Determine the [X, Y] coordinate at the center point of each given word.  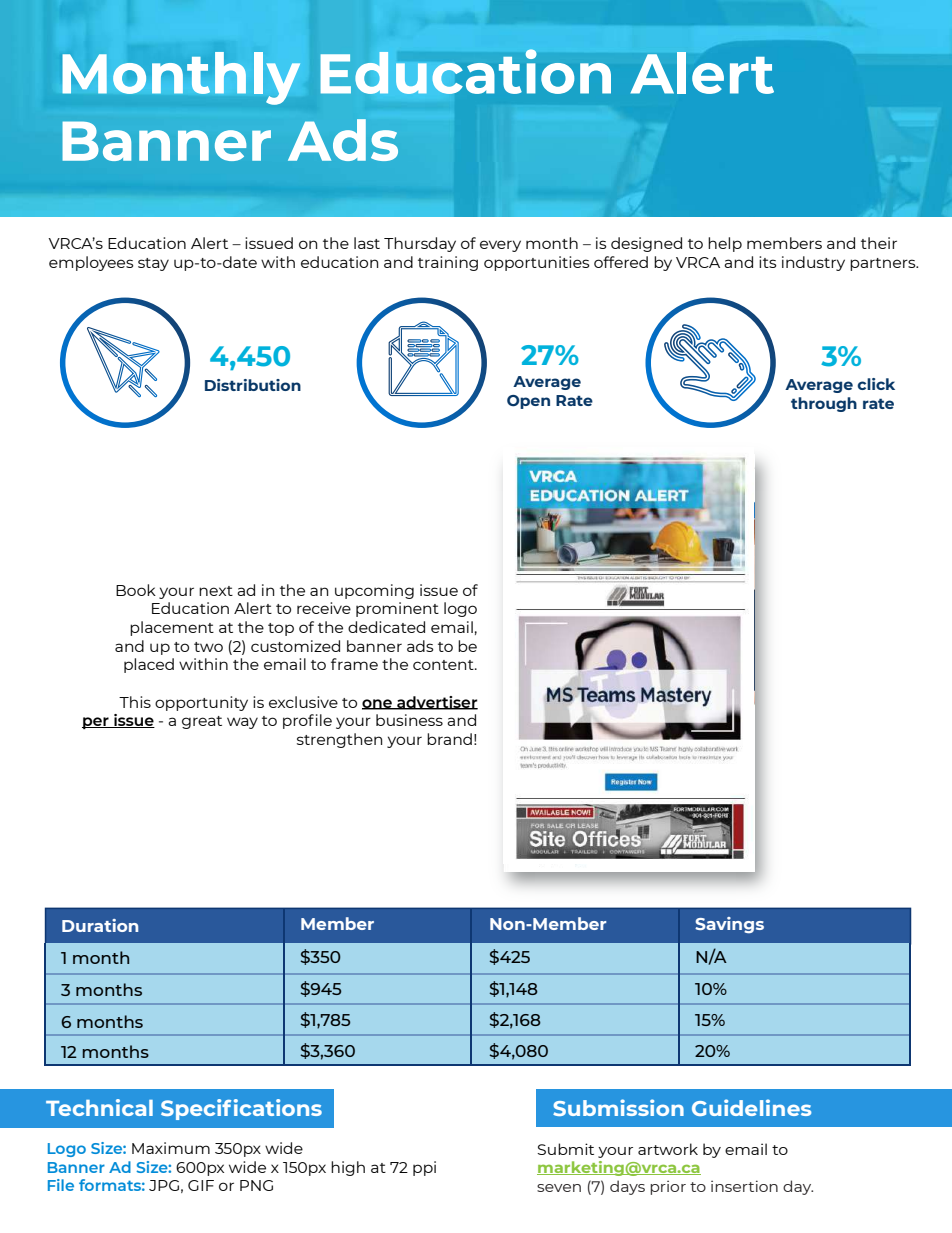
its [768, 262]
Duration [100, 925]
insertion [744, 1186]
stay [153, 264]
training [448, 263]
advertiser [436, 703]
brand [449, 739]
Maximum [171, 1148]
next [216, 591]
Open [528, 402]
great [202, 722]
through [824, 404]
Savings [729, 925]
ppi [424, 1168]
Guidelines [751, 1107]
